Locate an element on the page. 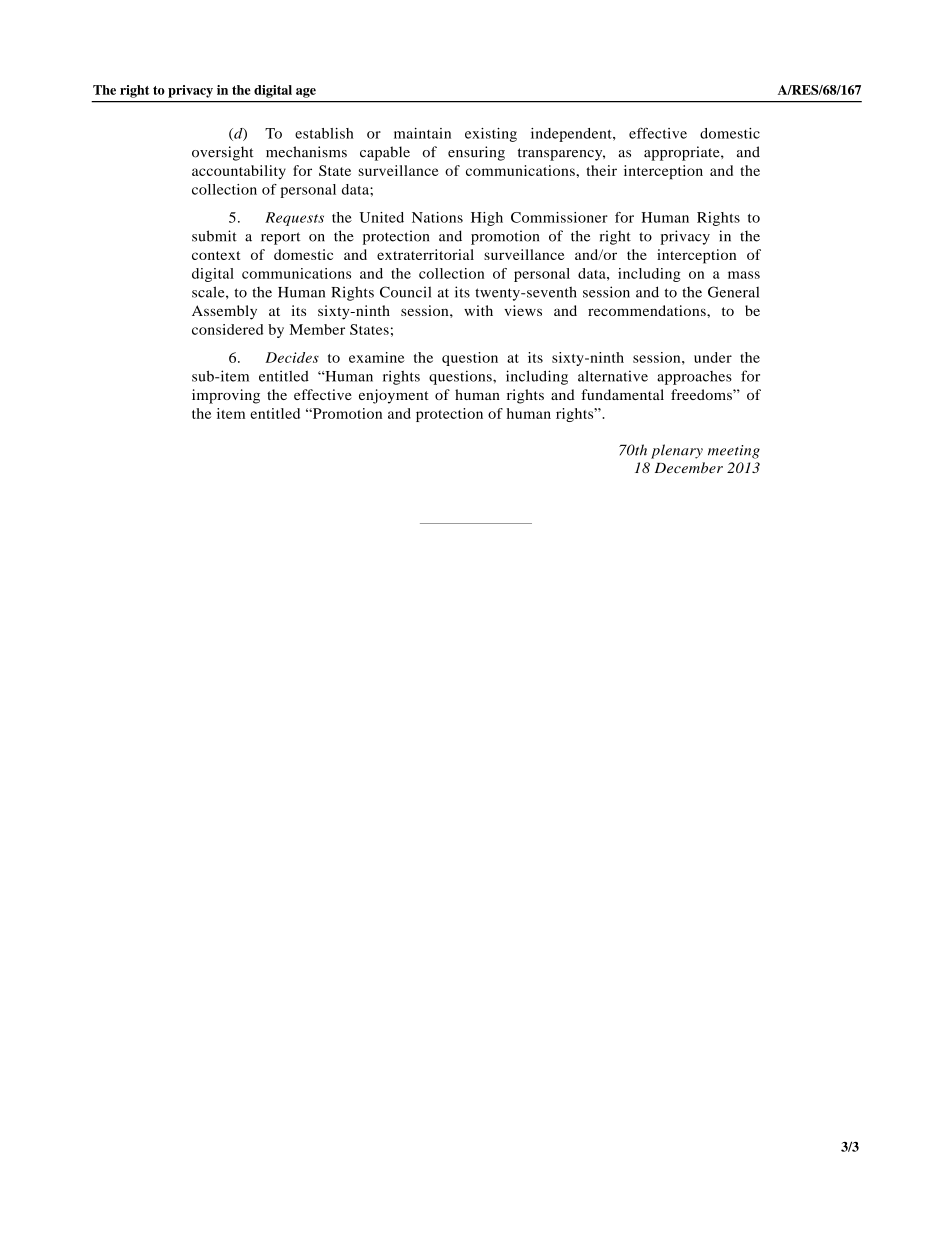  appropriate is located at coordinates (683, 153).
